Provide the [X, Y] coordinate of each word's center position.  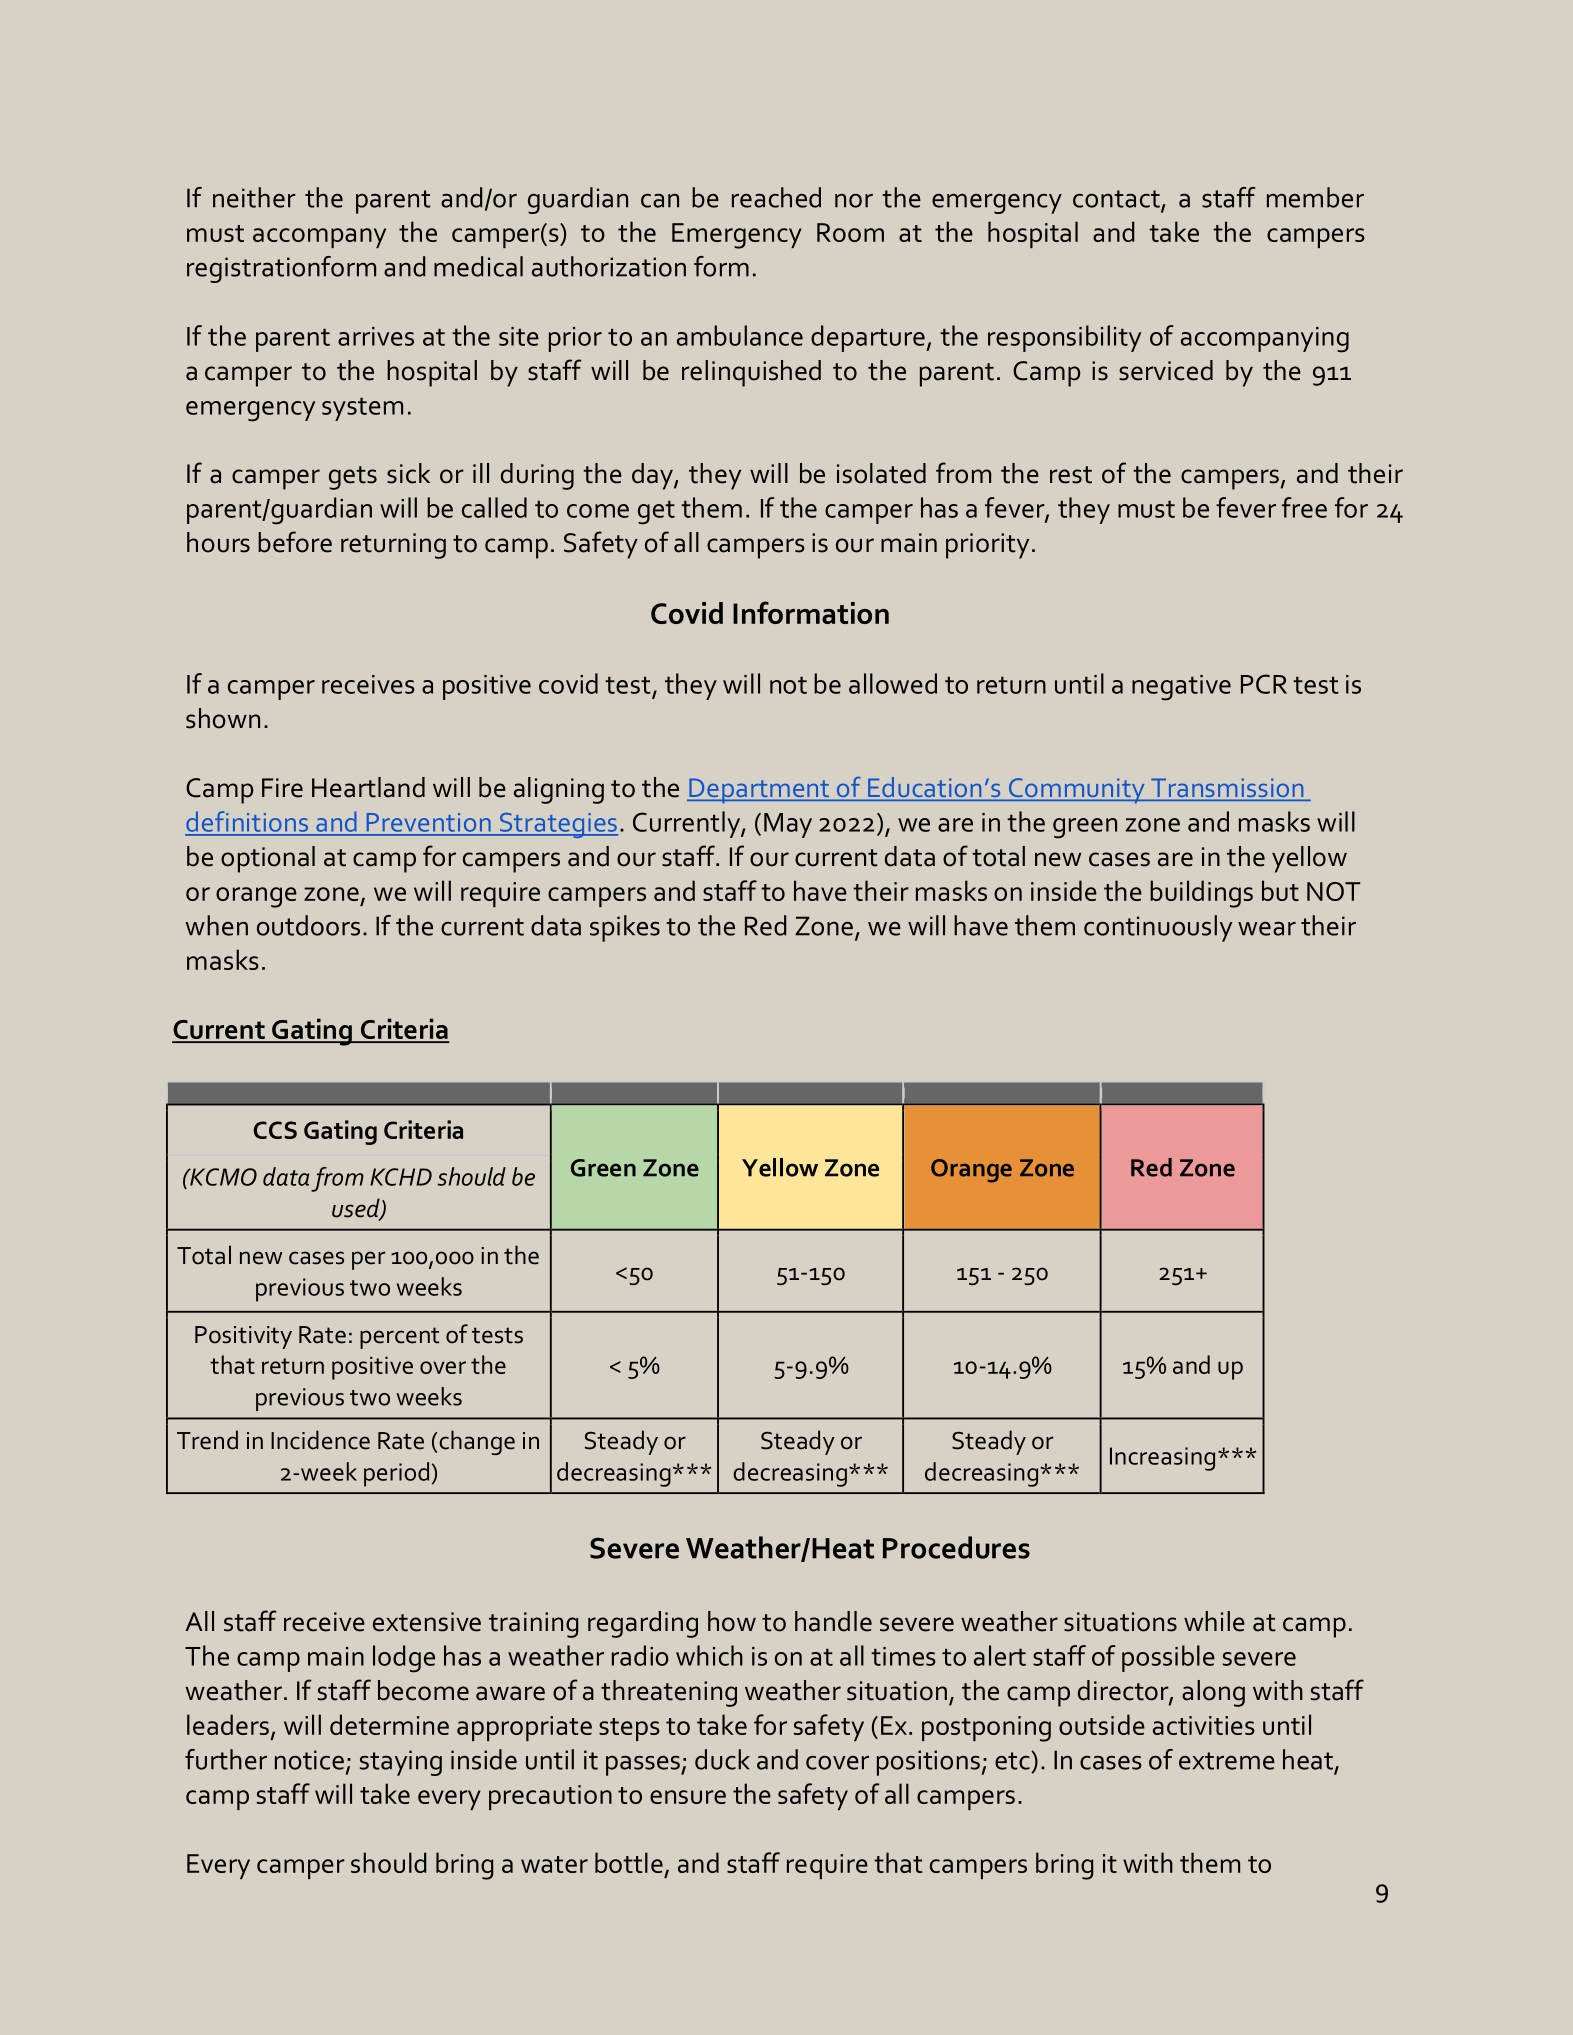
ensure [688, 1797]
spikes [625, 928]
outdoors [308, 925]
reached [776, 197]
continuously [1158, 928]
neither [254, 197]
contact [1117, 200]
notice [309, 1760]
